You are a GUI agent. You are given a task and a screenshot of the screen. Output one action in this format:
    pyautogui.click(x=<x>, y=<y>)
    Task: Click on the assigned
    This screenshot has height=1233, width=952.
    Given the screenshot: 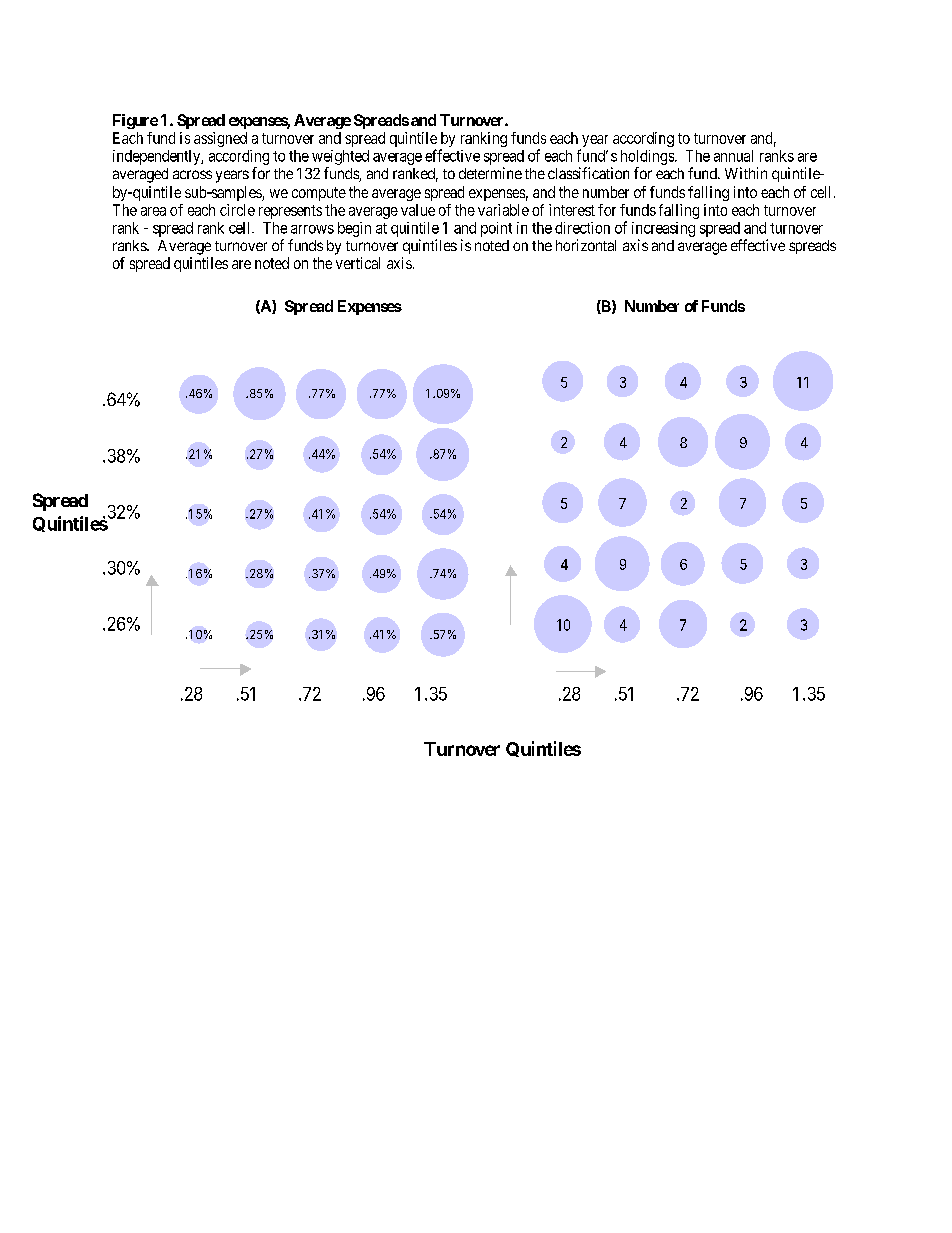 What is the action you would take?
    pyautogui.click(x=220, y=139)
